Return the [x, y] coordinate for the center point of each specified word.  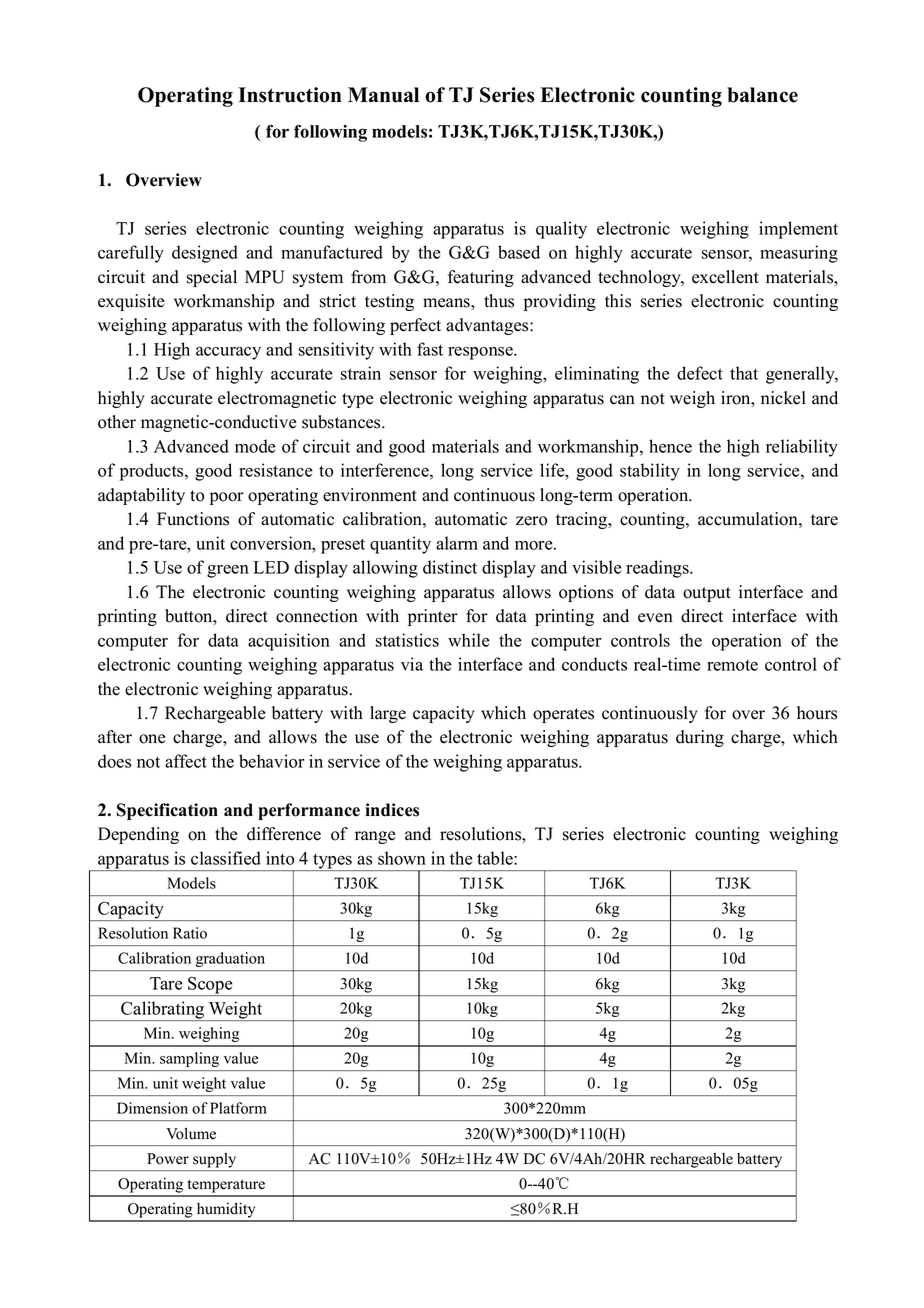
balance [762, 95]
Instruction [290, 95]
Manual [383, 95]
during [700, 738]
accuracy [228, 353]
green [228, 571]
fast [430, 349]
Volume [191, 1134]
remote [732, 665]
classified [226, 858]
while [468, 640]
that [744, 373]
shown [402, 858]
